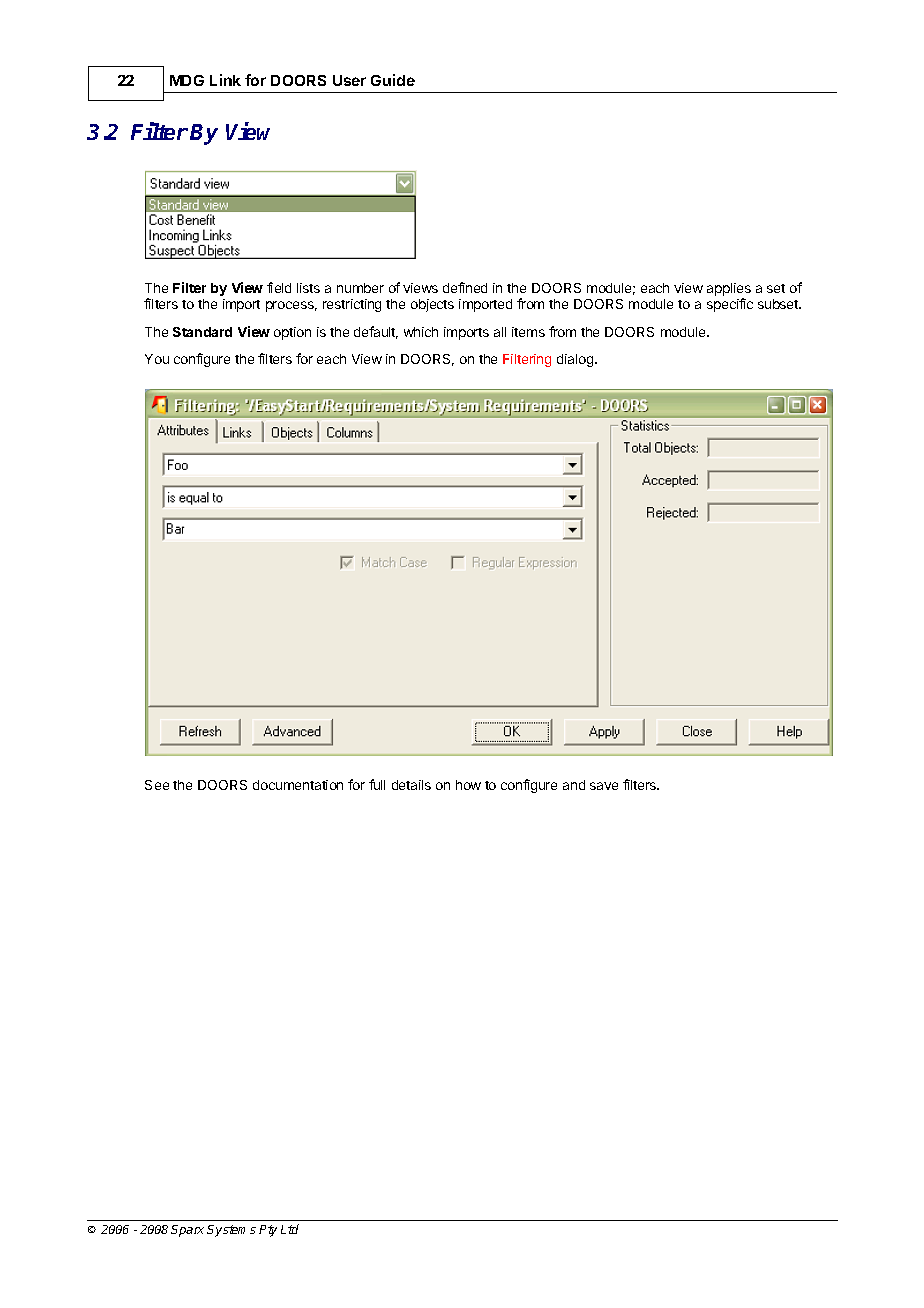 The height and width of the document is (1308, 924). I want to click on Link, so click(225, 80).
